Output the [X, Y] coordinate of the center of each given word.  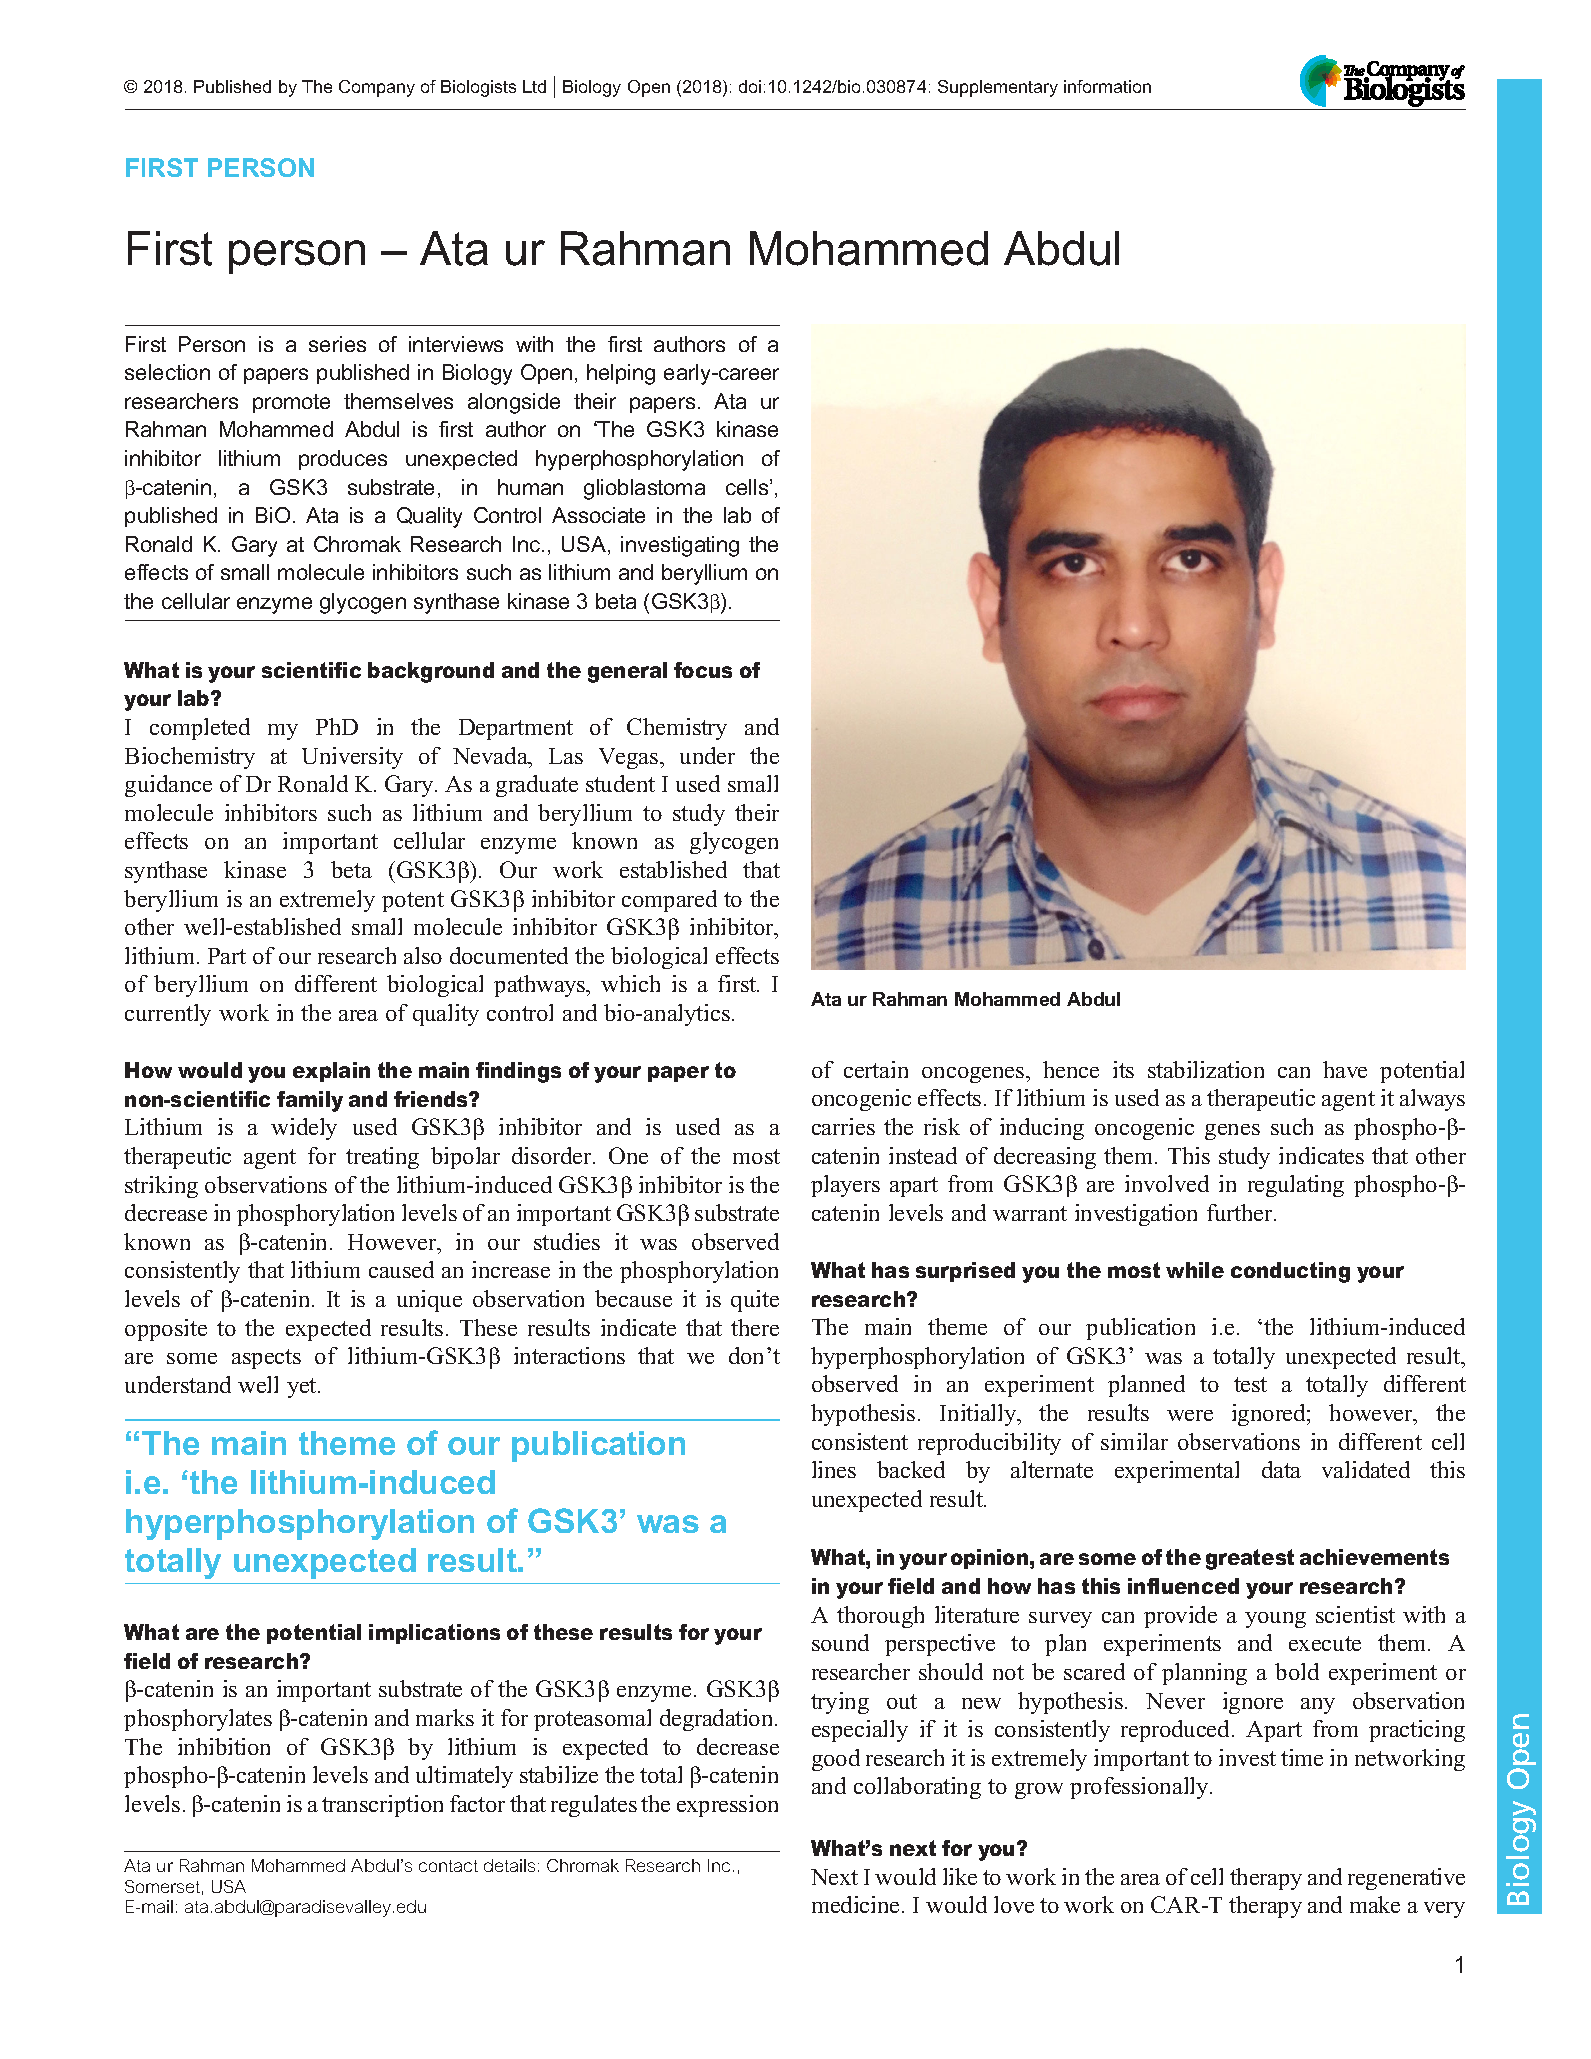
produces [343, 460]
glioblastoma [644, 489]
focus [703, 670]
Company [377, 88]
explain [331, 1072]
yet [303, 1388]
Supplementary [998, 88]
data [1281, 1469]
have [1345, 1069]
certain [876, 1069]
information [1107, 86]
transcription [382, 1806]
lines [834, 1469]
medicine [857, 1904]
